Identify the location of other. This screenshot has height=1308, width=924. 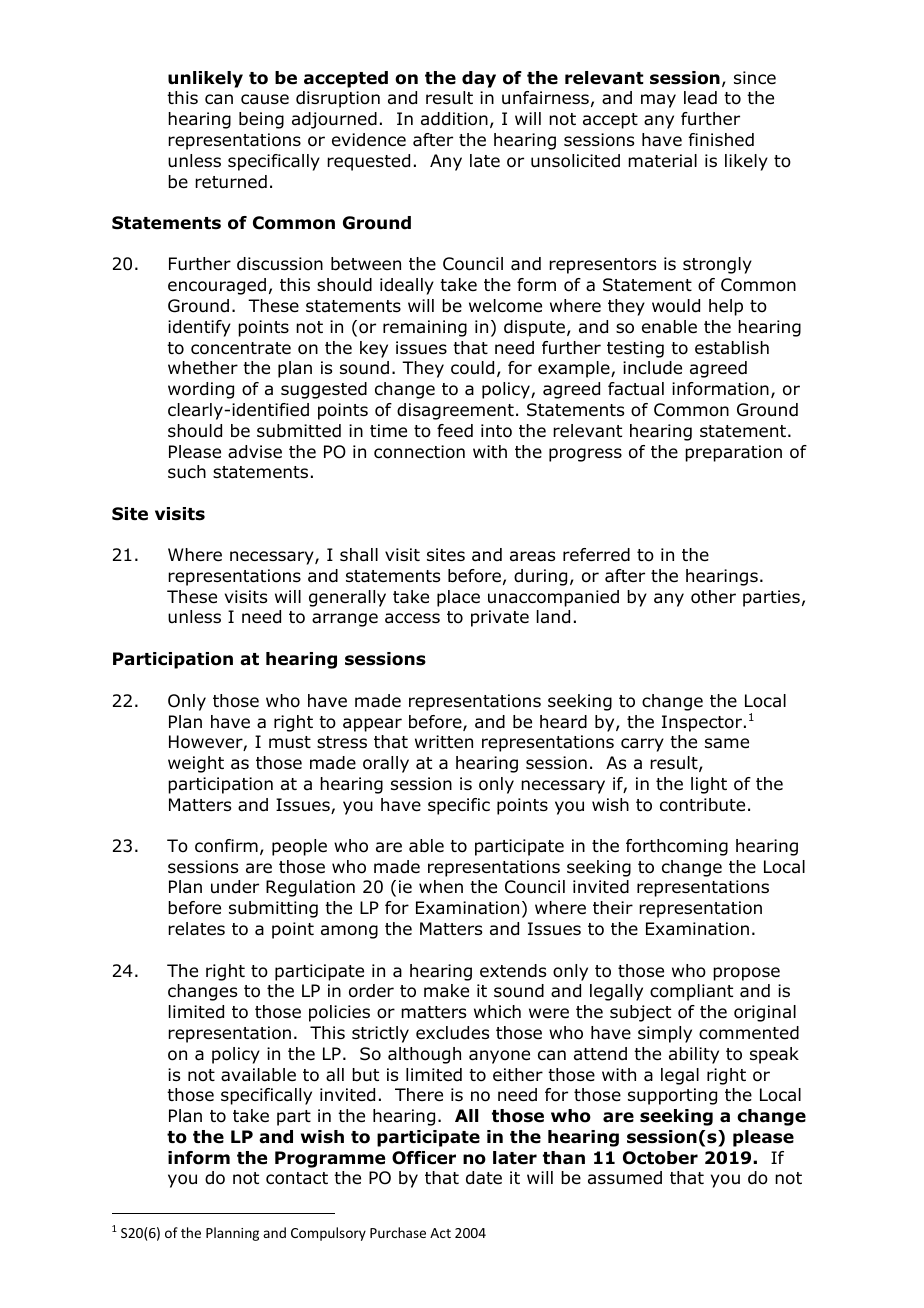
(713, 597).
